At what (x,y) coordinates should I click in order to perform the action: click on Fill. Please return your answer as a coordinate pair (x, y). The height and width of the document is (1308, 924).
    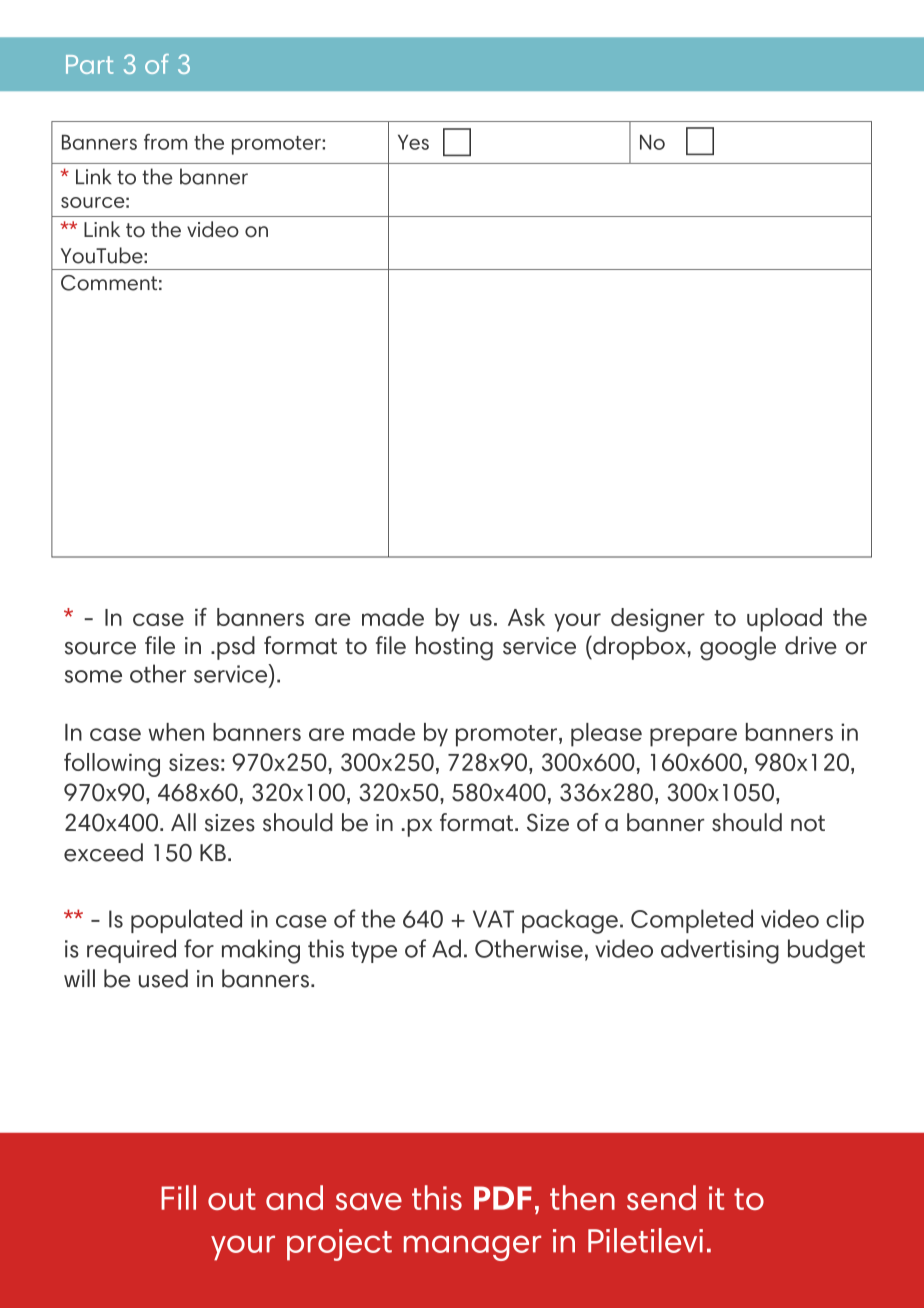
    Looking at the image, I should click on (178, 1197).
